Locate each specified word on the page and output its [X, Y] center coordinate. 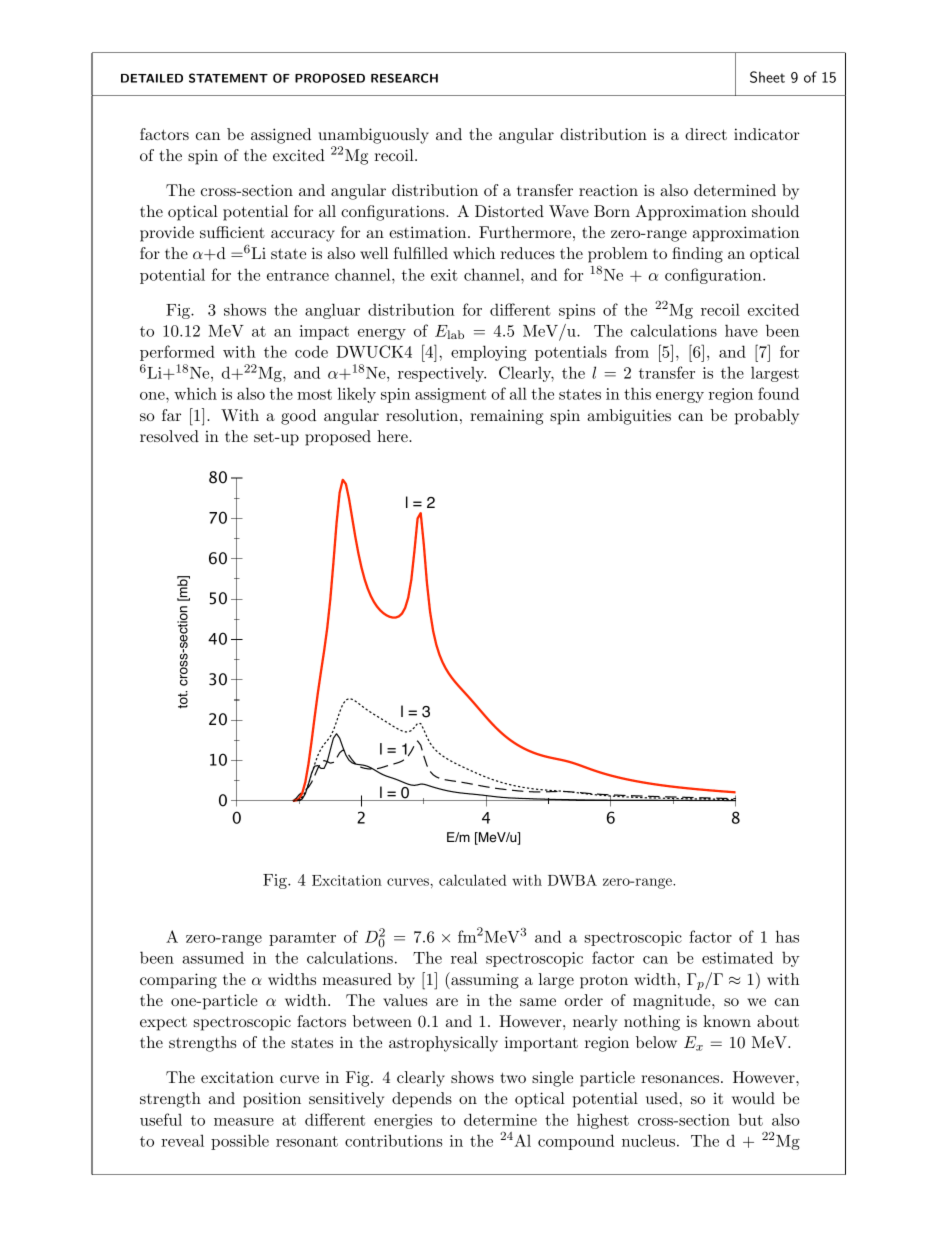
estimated [737, 957]
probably [767, 417]
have [741, 330]
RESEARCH [404, 78]
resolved [169, 436]
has [787, 936]
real [464, 957]
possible [240, 1142]
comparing [178, 981]
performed [177, 353]
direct [706, 134]
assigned [281, 136]
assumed [213, 957]
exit [444, 275]
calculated [473, 880]
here [393, 436]
